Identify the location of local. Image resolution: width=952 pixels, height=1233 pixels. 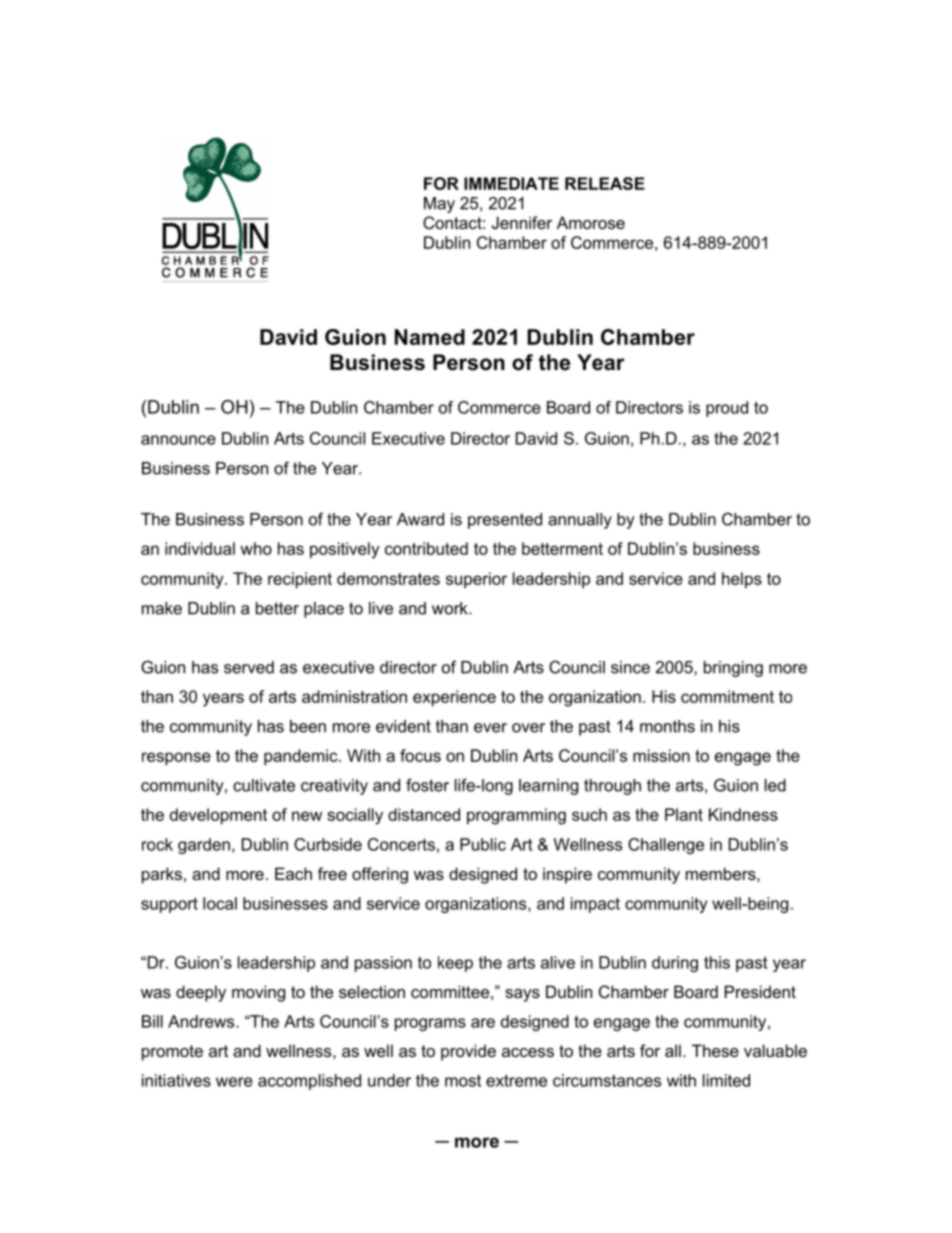
(220, 903).
